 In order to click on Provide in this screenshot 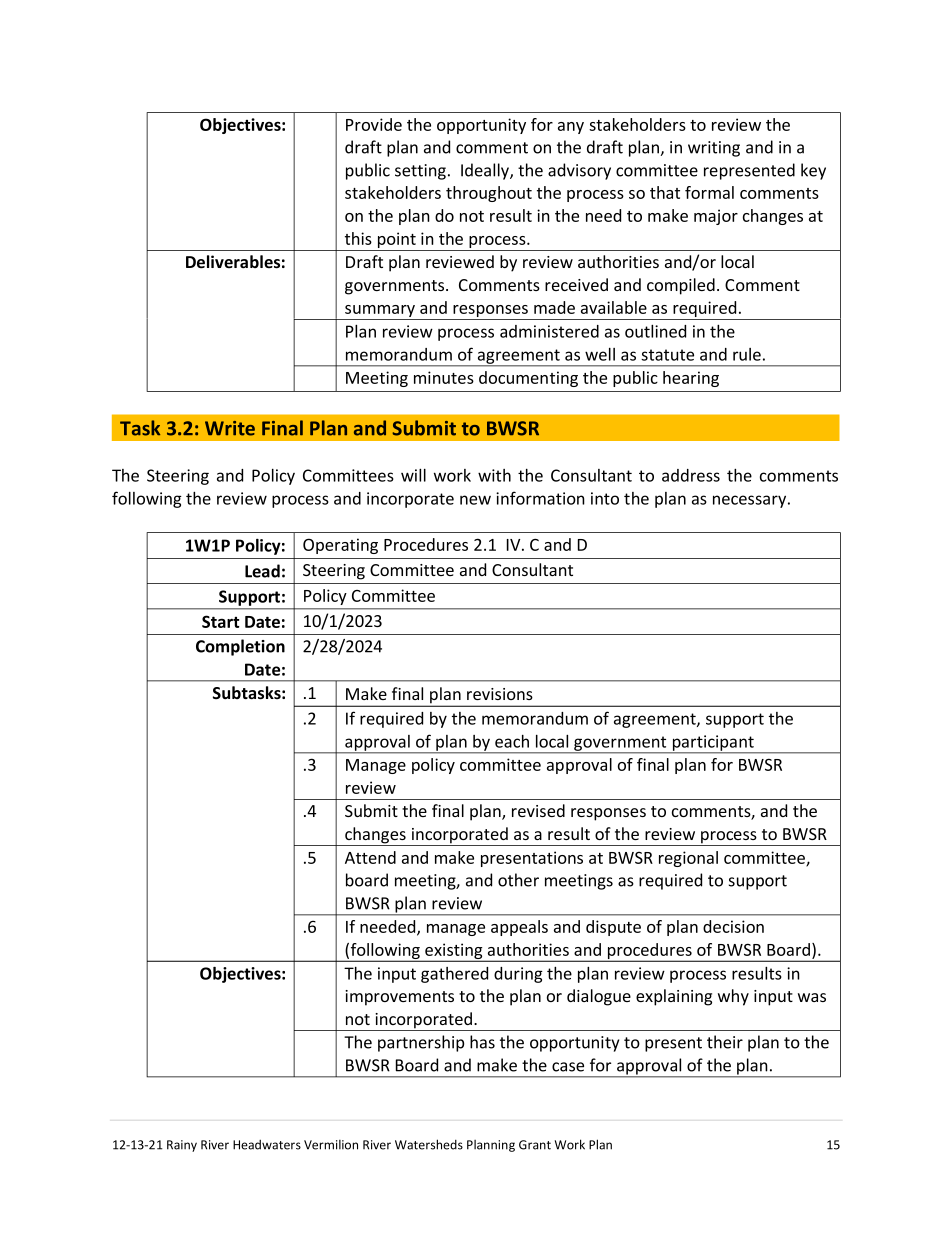, I will do `click(374, 124)`.
